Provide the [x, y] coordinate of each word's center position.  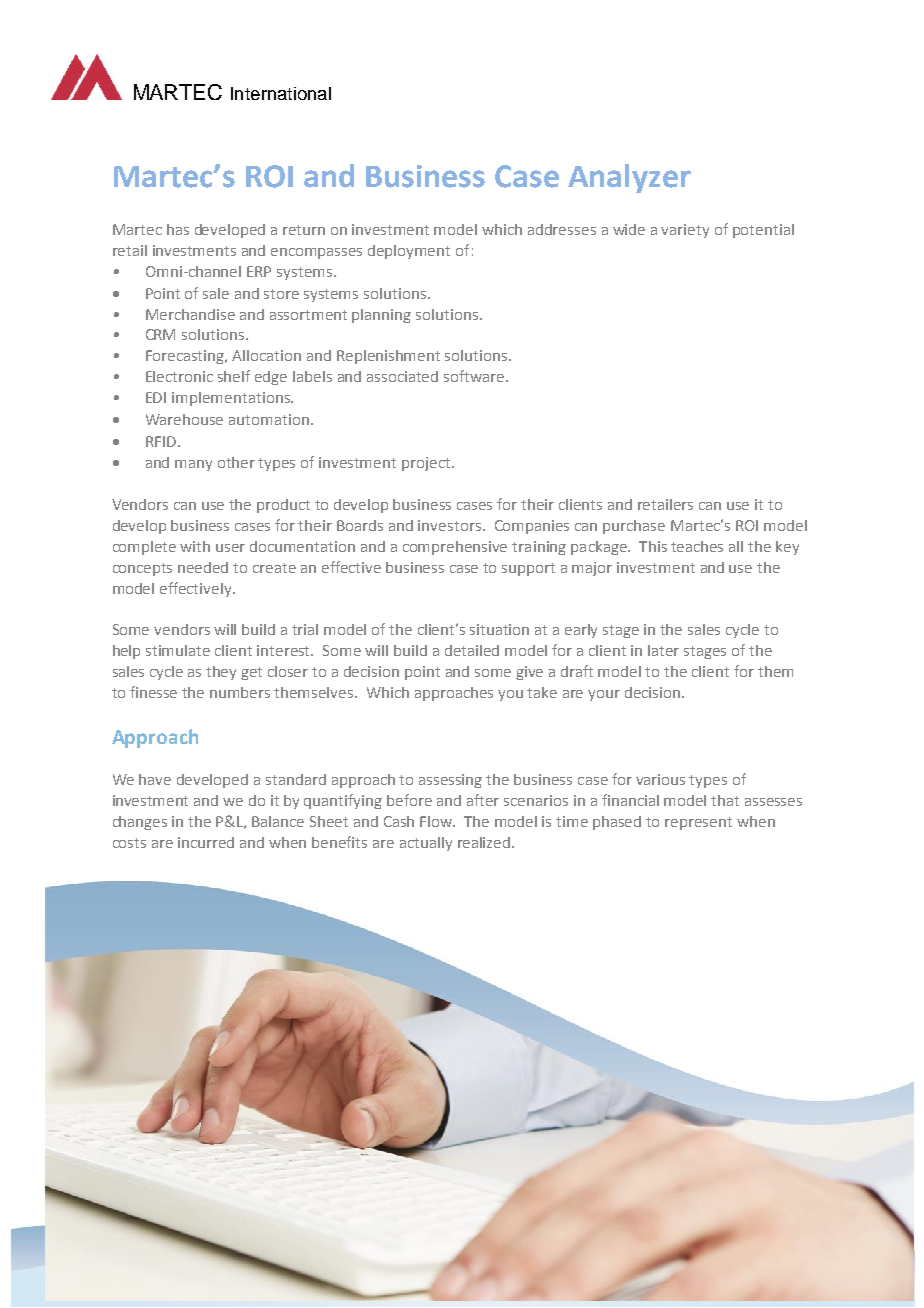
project [427, 464]
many [193, 465]
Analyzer [629, 178]
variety [685, 231]
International [281, 93]
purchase [634, 527]
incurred [206, 842]
